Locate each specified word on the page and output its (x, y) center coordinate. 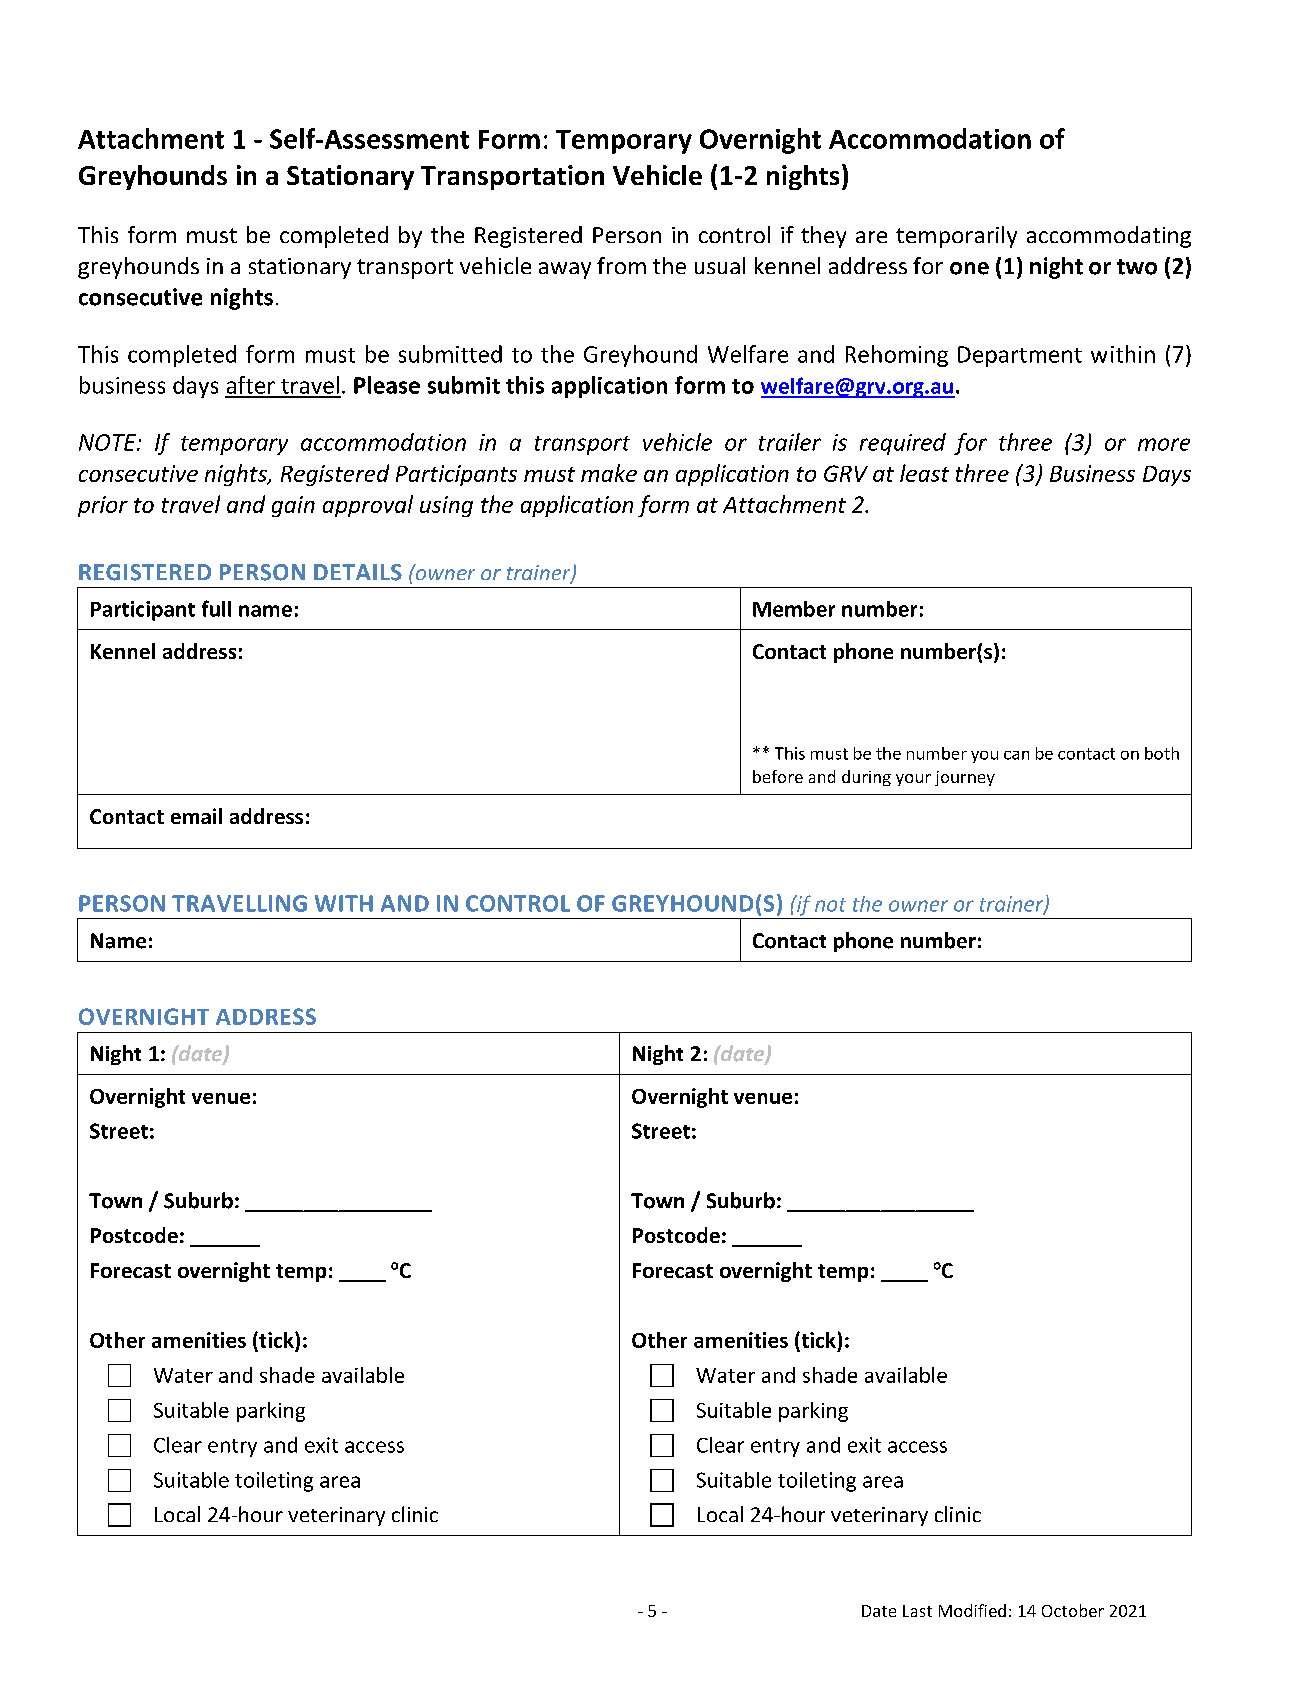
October (1073, 1610)
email (196, 816)
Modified (972, 1610)
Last (917, 1611)
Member (794, 609)
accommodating (1109, 237)
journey (965, 778)
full (216, 608)
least (924, 473)
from (621, 265)
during (866, 778)
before (778, 776)
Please (387, 385)
